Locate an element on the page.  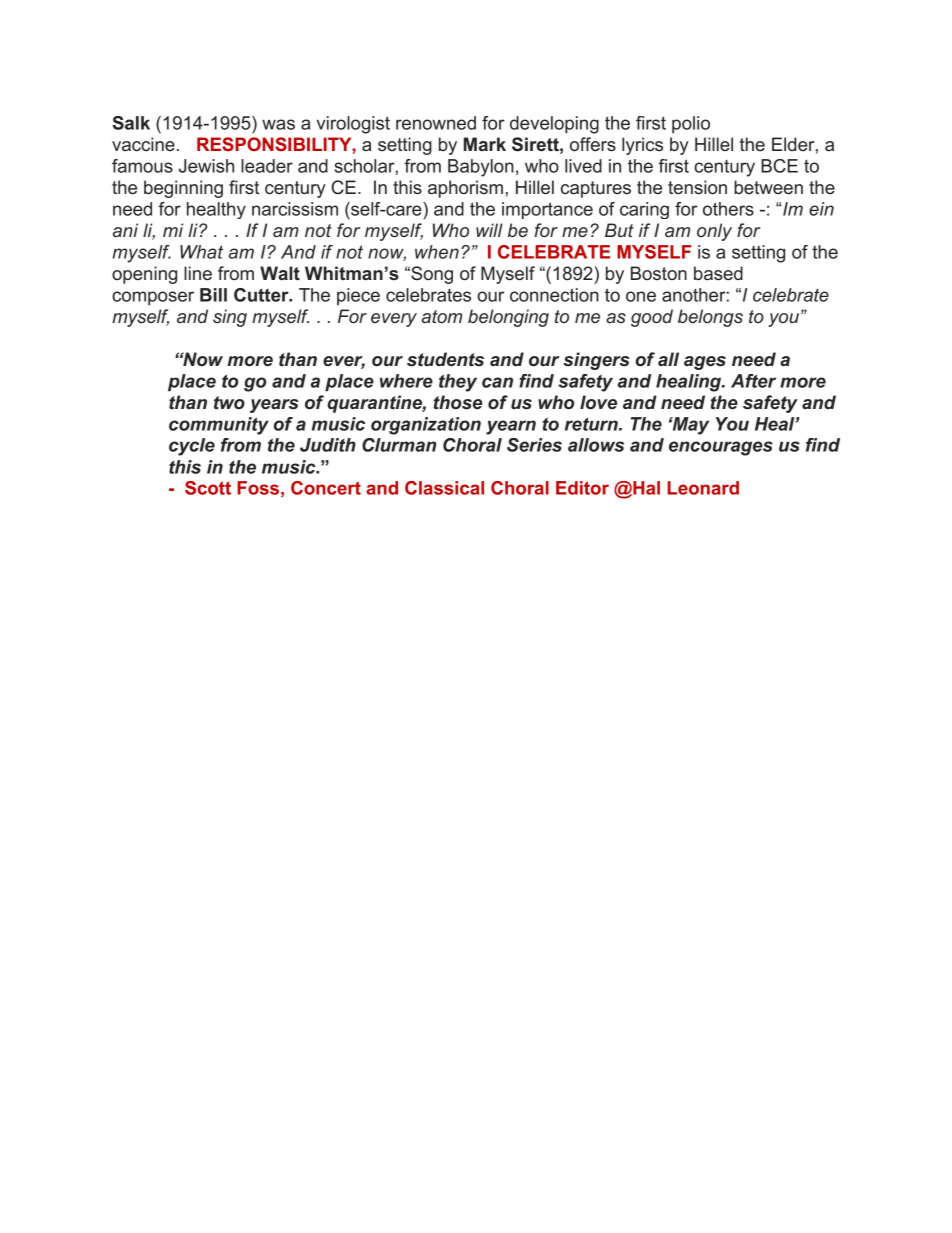
Scott is located at coordinates (208, 488).
